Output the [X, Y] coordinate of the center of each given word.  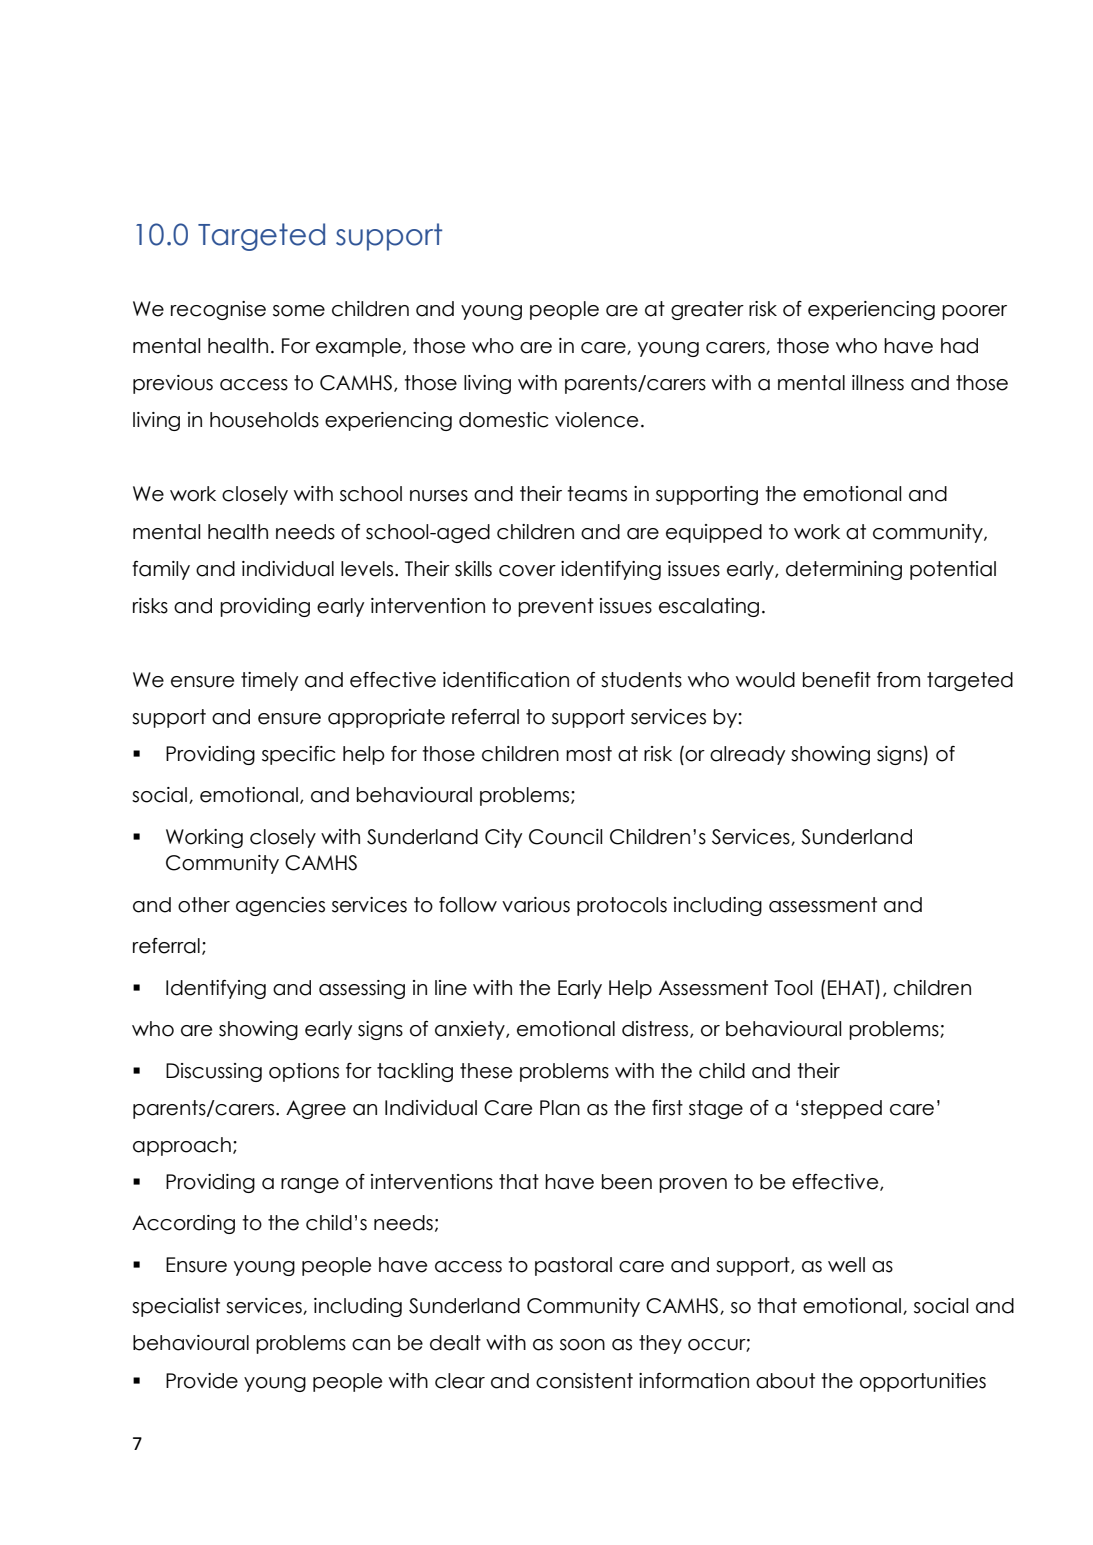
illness [878, 383]
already [747, 755]
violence [596, 420]
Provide [202, 1381]
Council [565, 837]
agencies [280, 906]
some [299, 311]
